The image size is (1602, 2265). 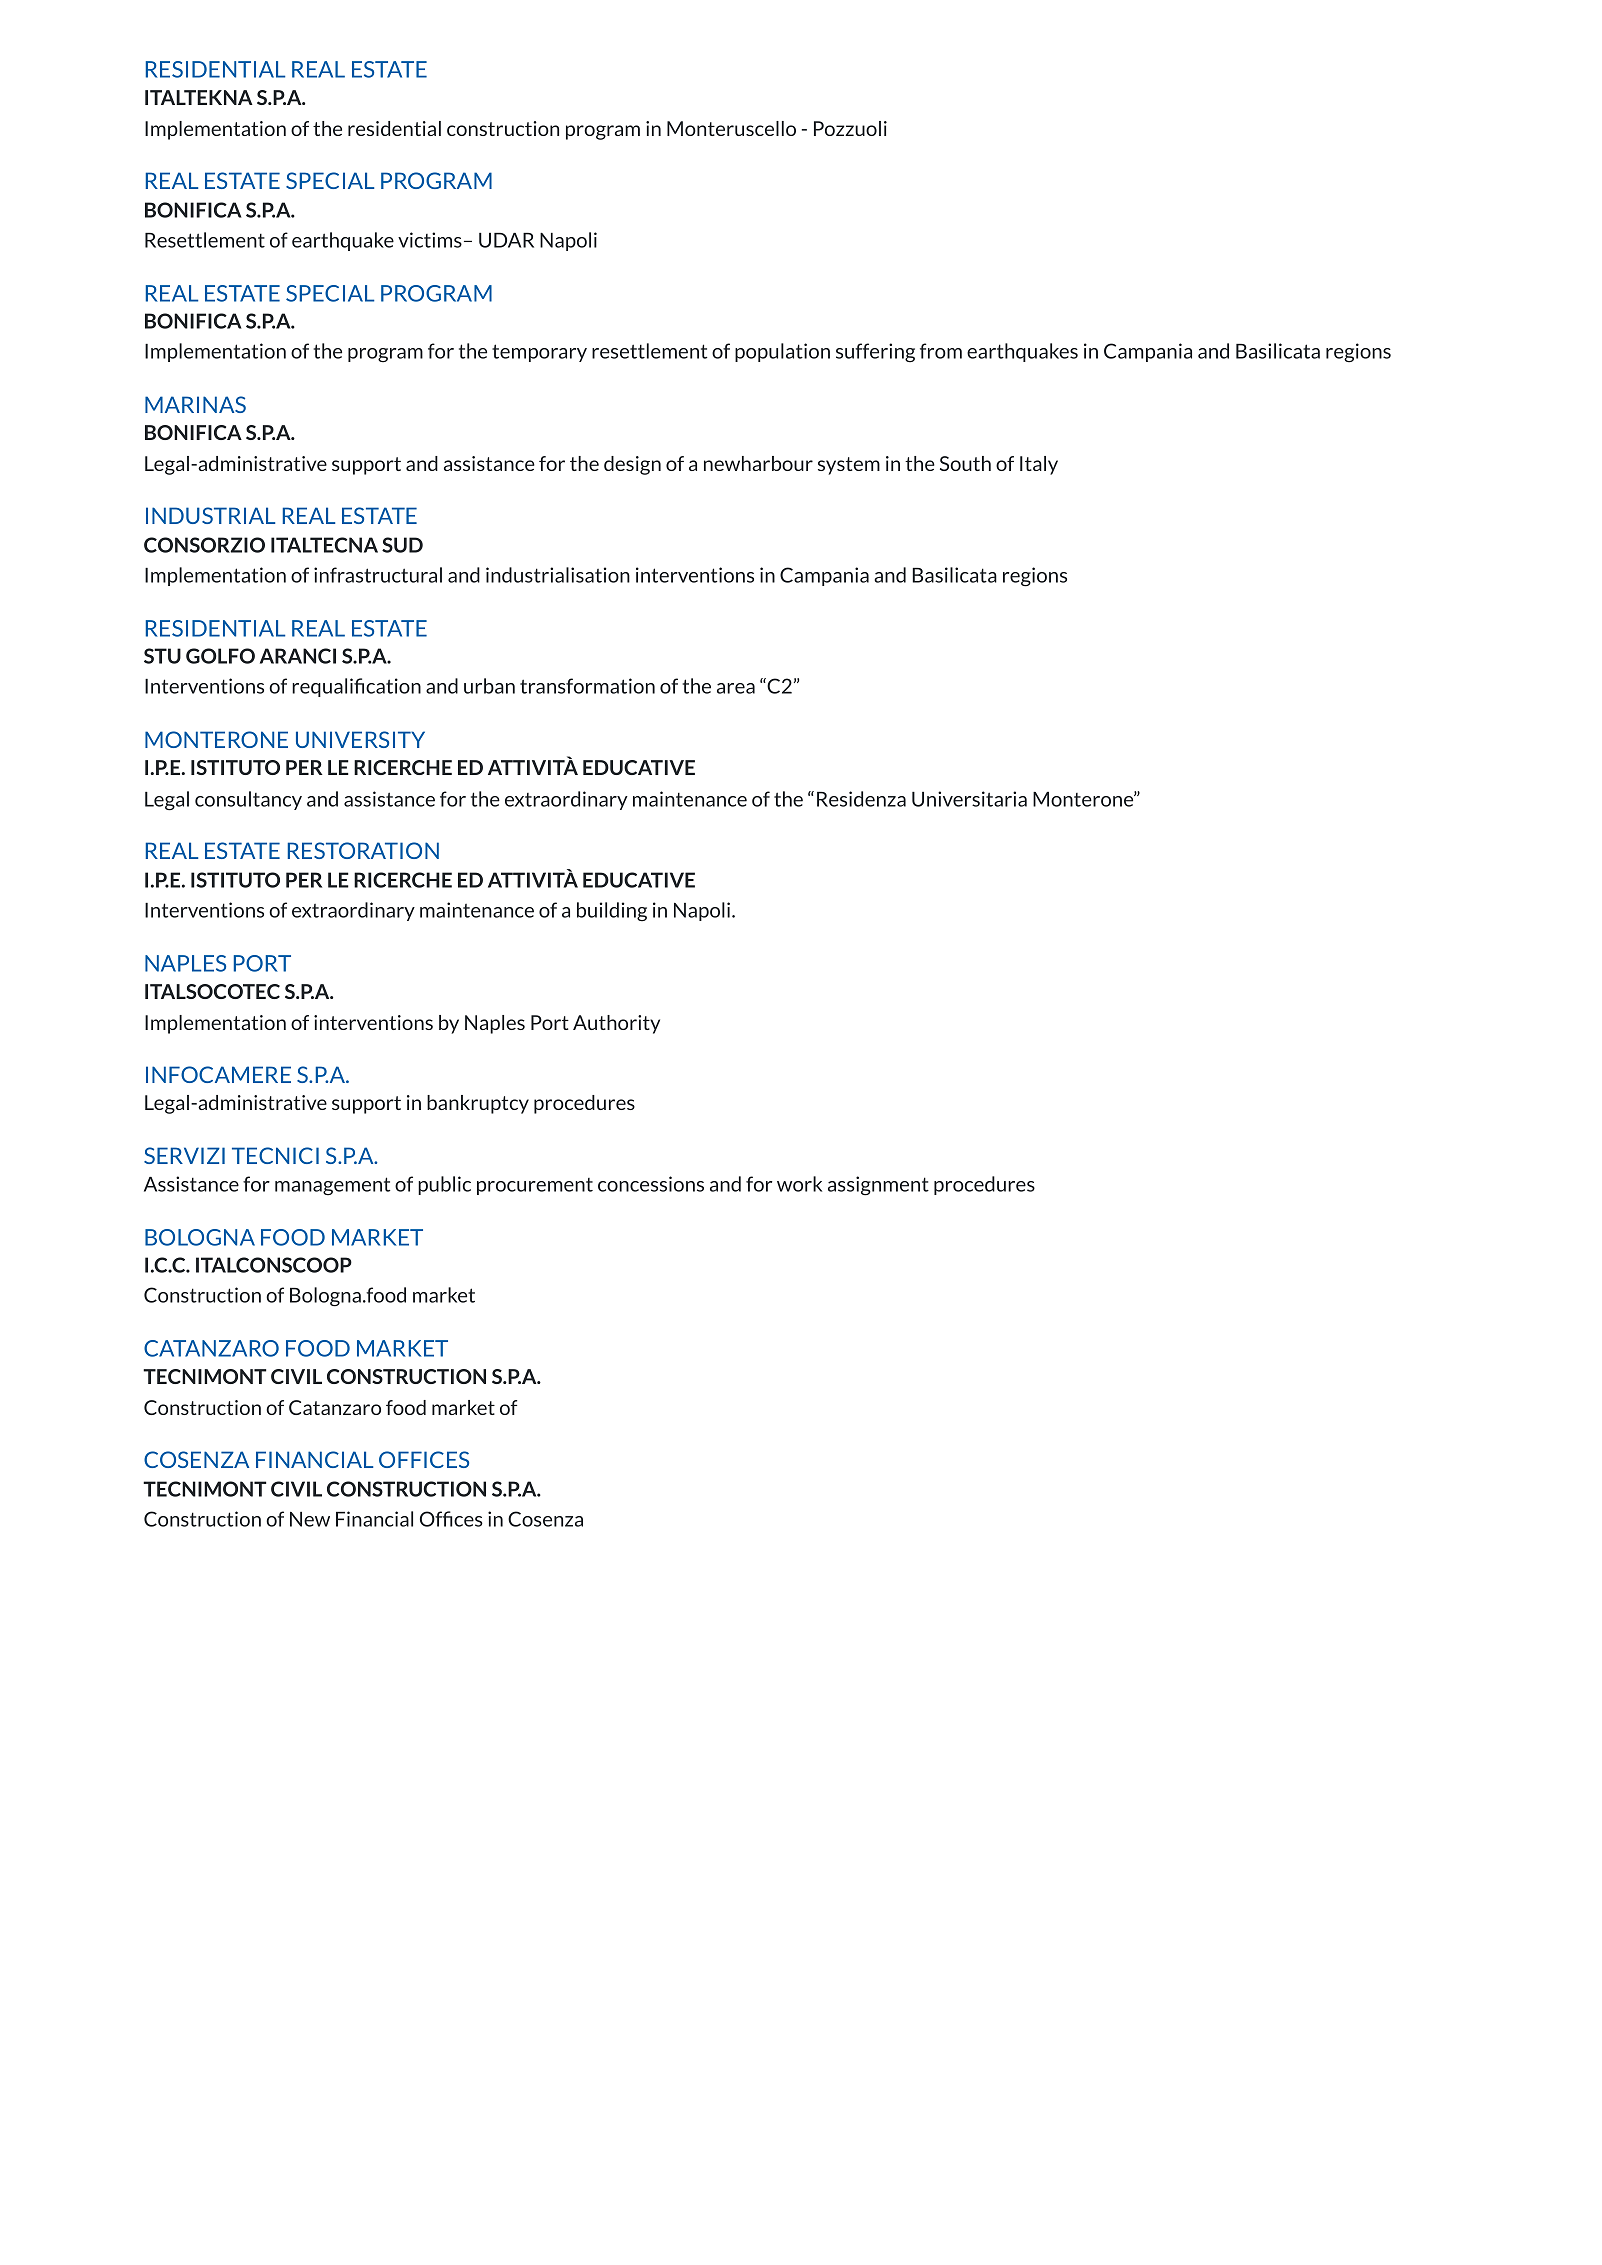 I want to click on UNIVERSITY, so click(x=360, y=739).
